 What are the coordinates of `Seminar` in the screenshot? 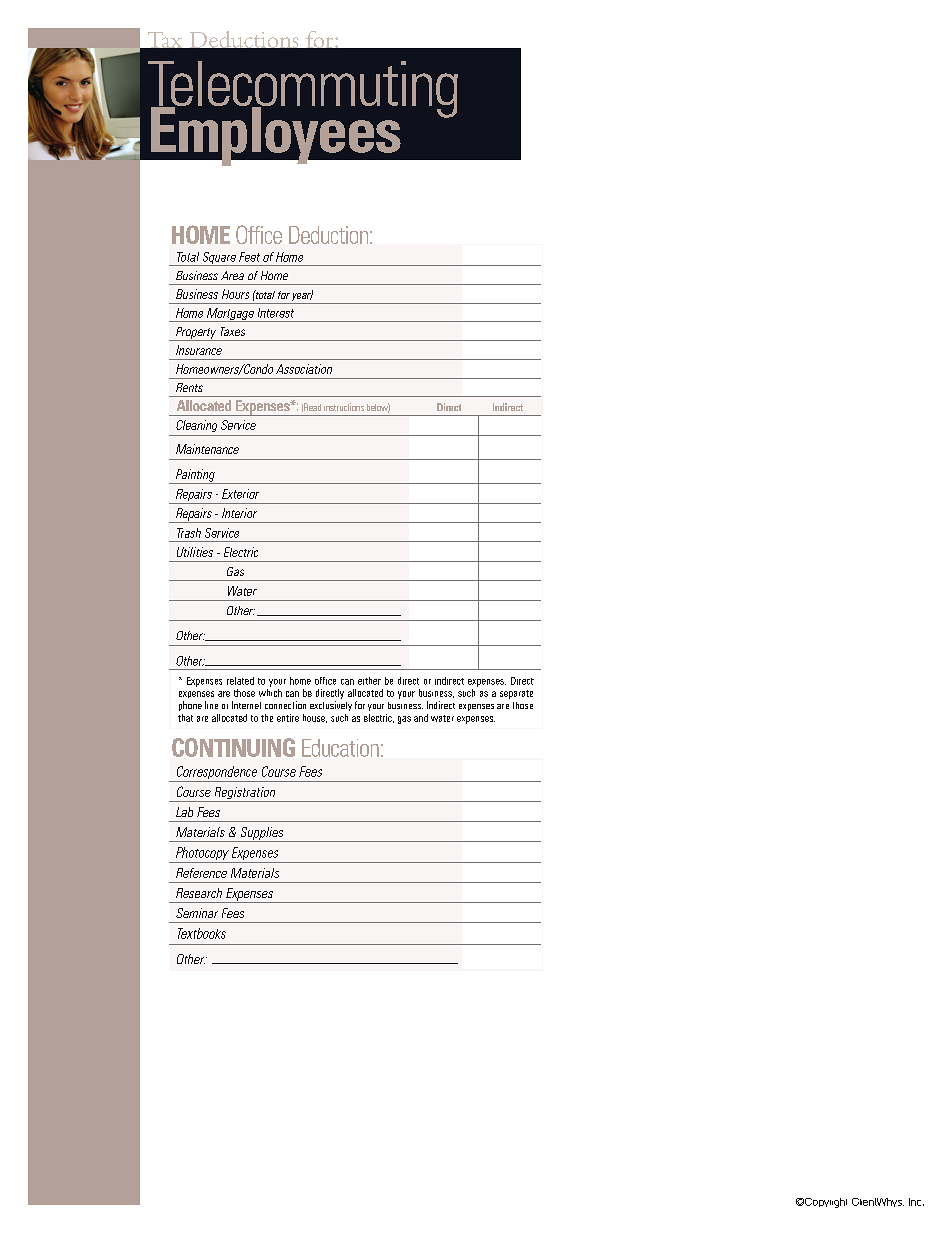 It's located at (197, 913).
